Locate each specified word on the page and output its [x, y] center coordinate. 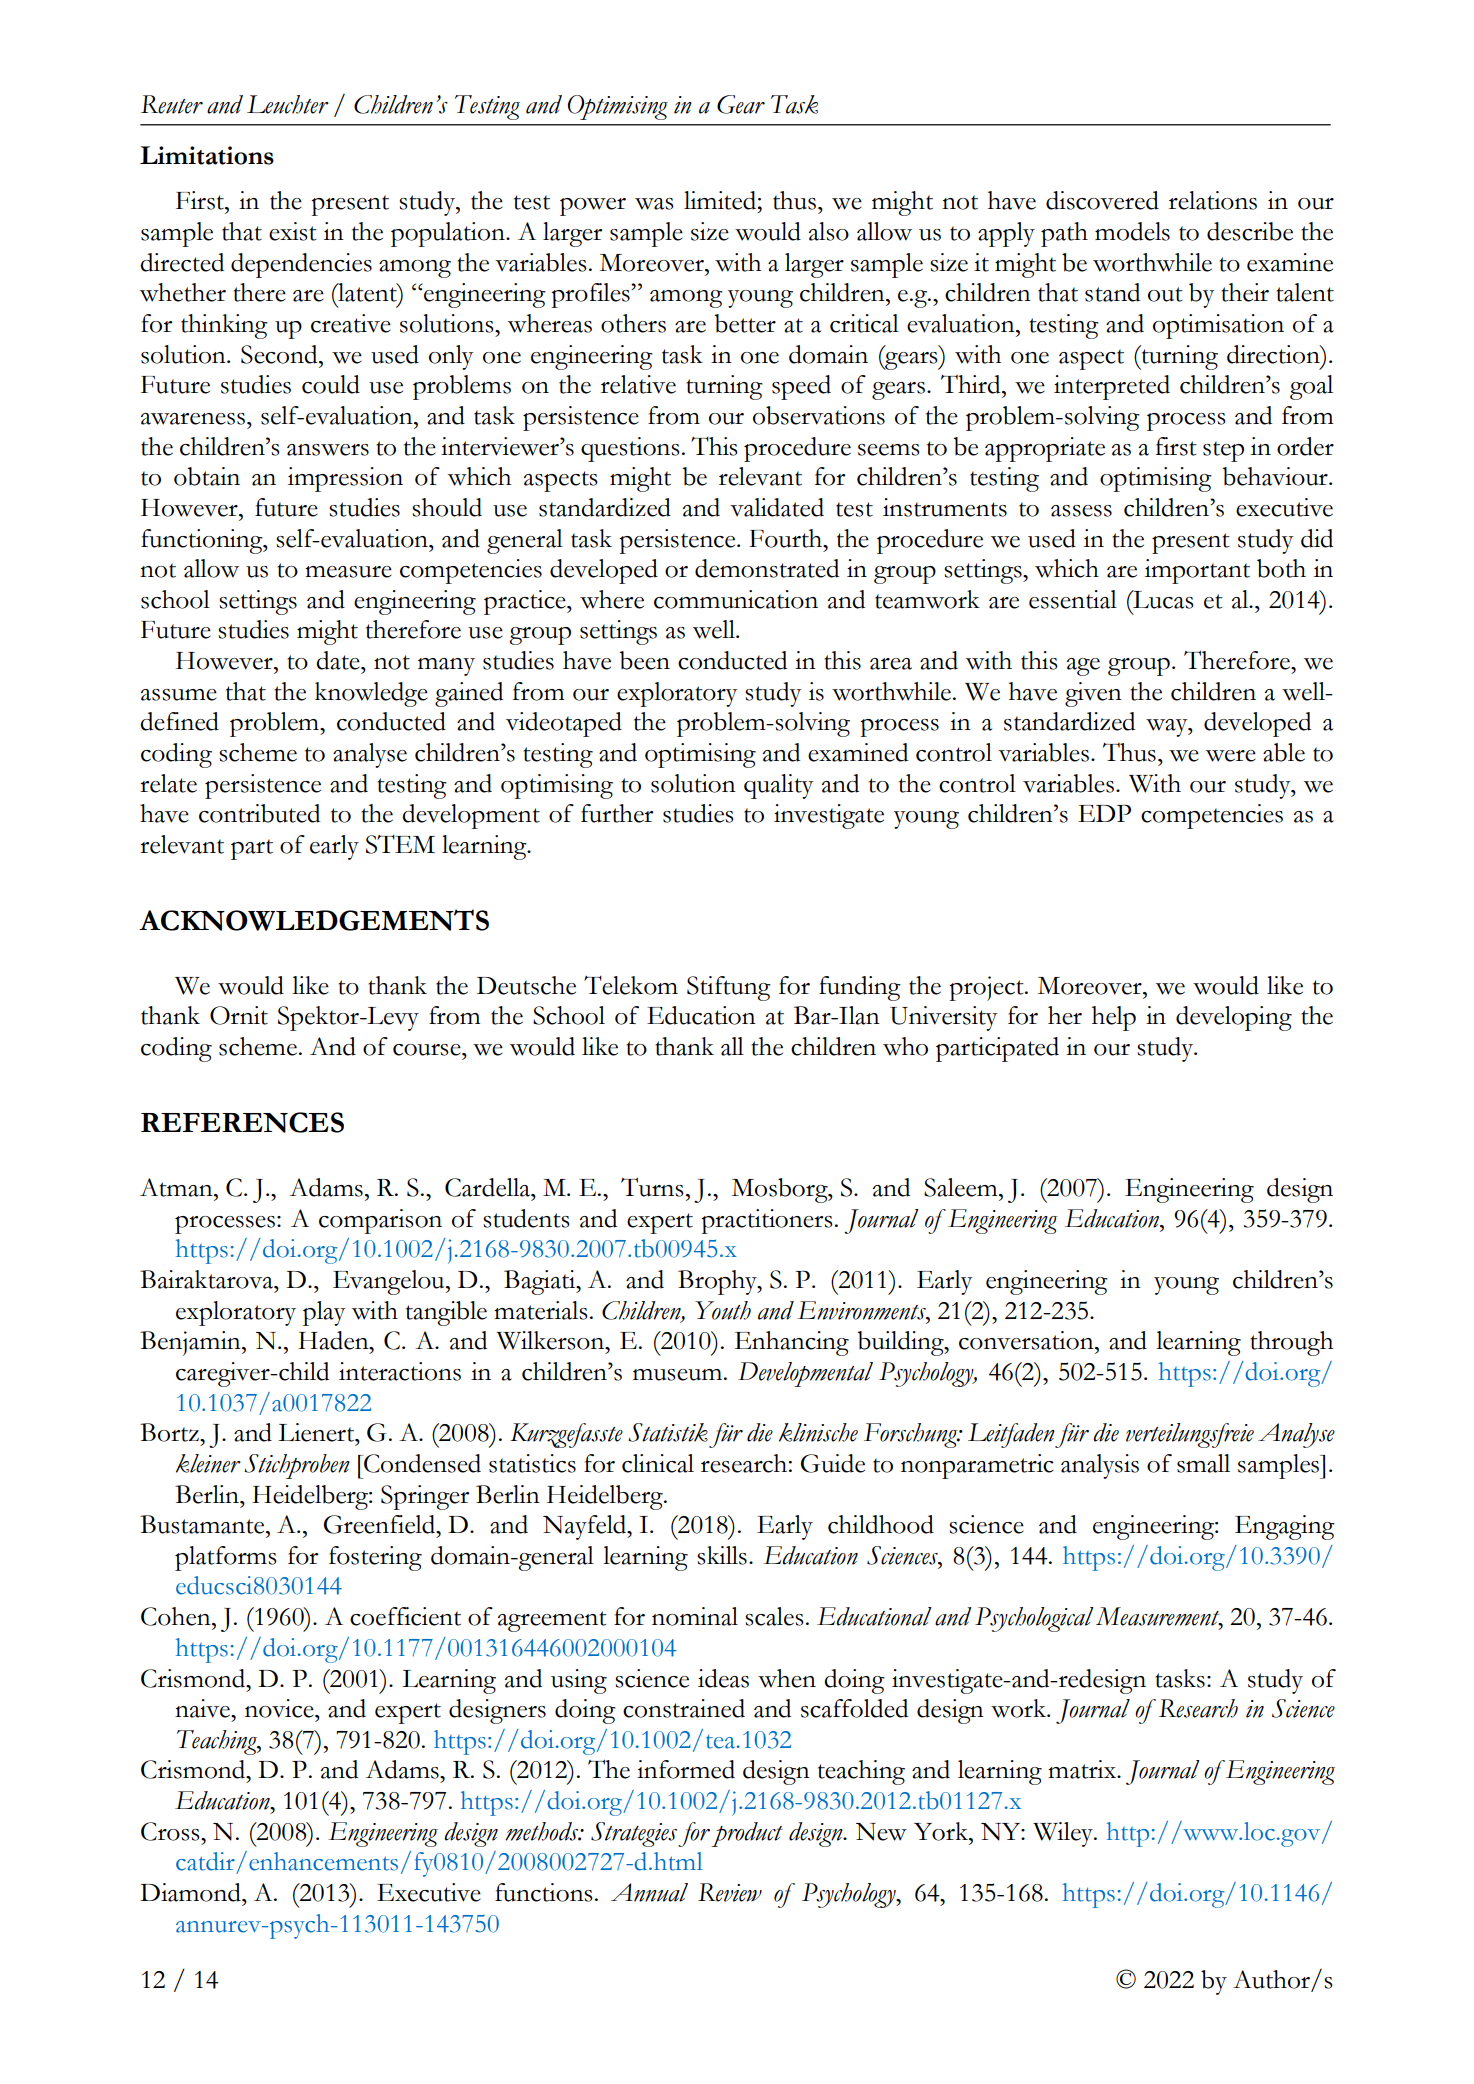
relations [1213, 200]
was [654, 204]
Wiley [1064, 1834]
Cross [171, 1831]
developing [1234, 1018]
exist [293, 231]
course [428, 1050]
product [747, 1834]
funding [860, 988]
